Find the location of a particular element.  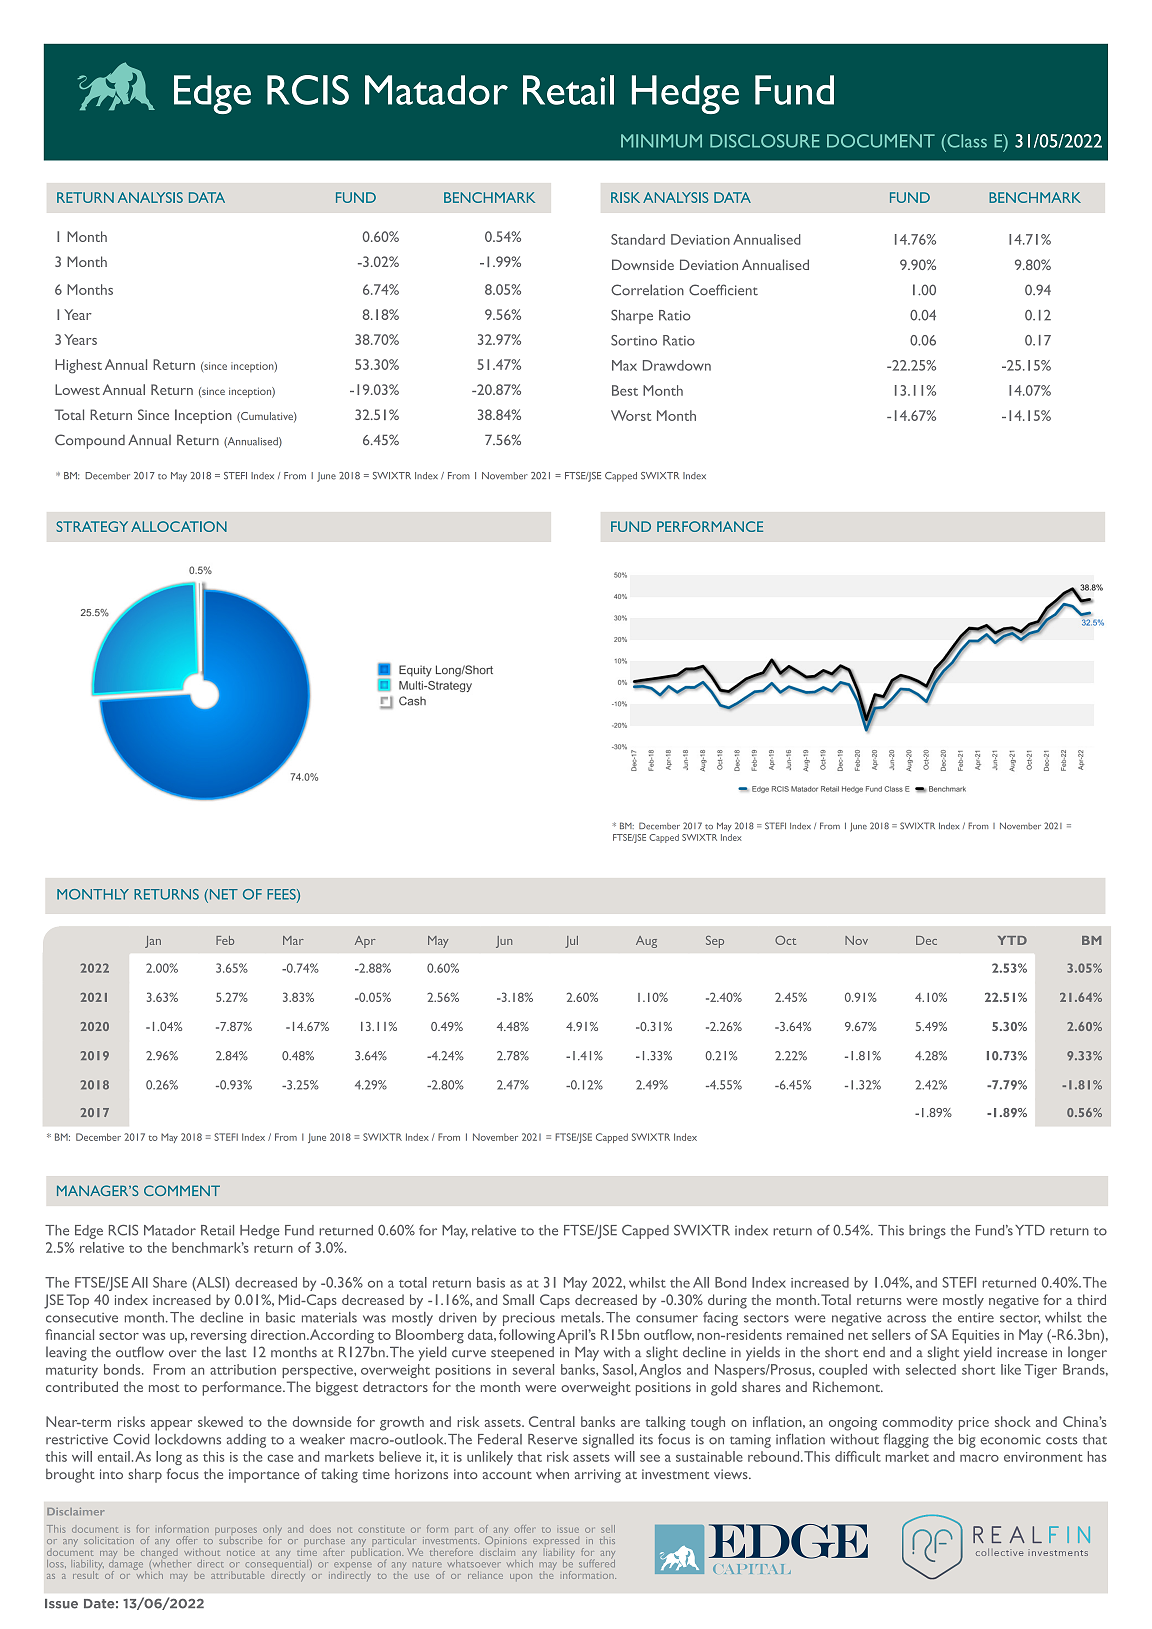

suffered is located at coordinates (597, 1564).
